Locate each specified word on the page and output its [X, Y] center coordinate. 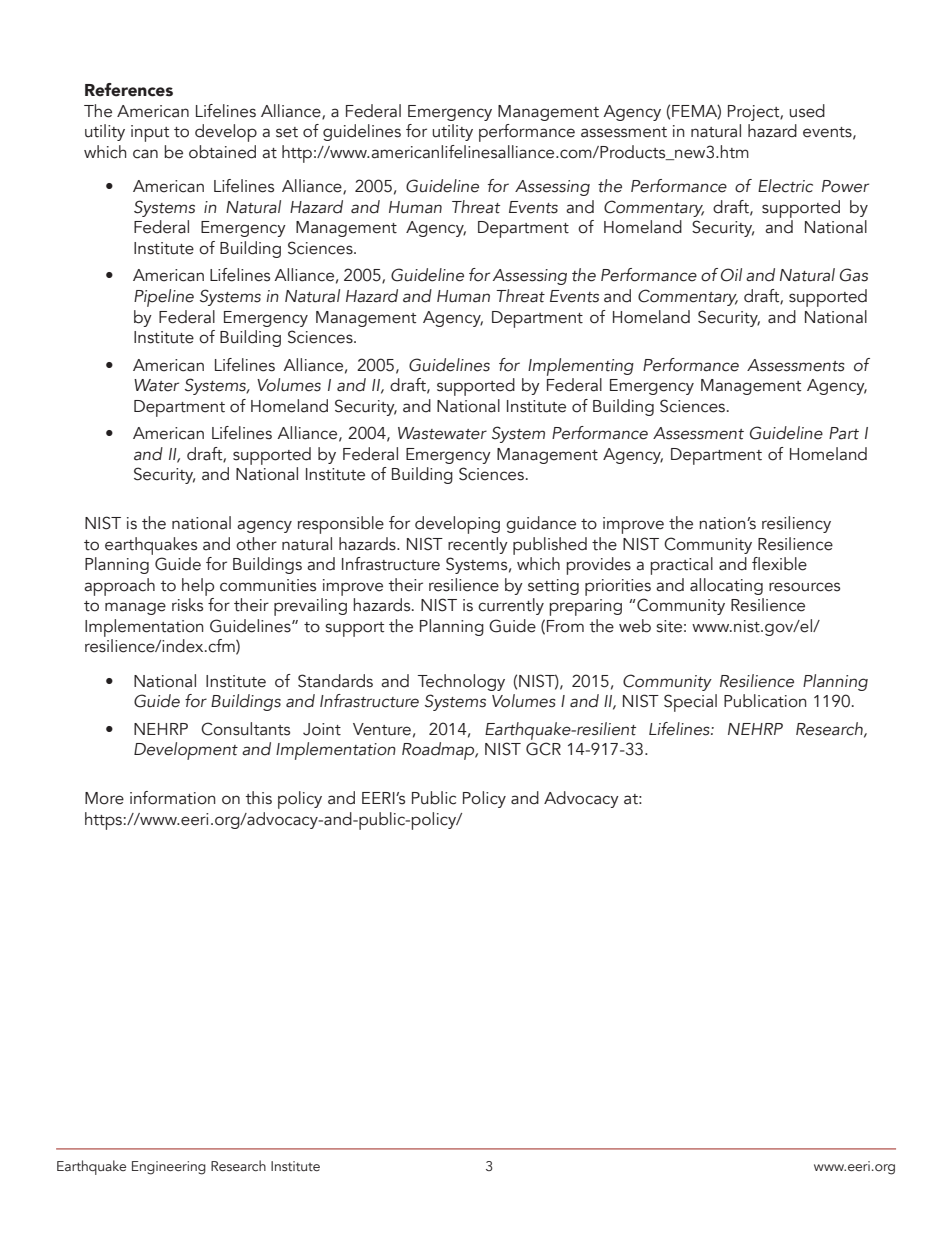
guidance [541, 524]
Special [690, 703]
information [172, 798]
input [150, 133]
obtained [222, 152]
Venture [382, 729]
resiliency [796, 524]
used [807, 111]
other [256, 544]
